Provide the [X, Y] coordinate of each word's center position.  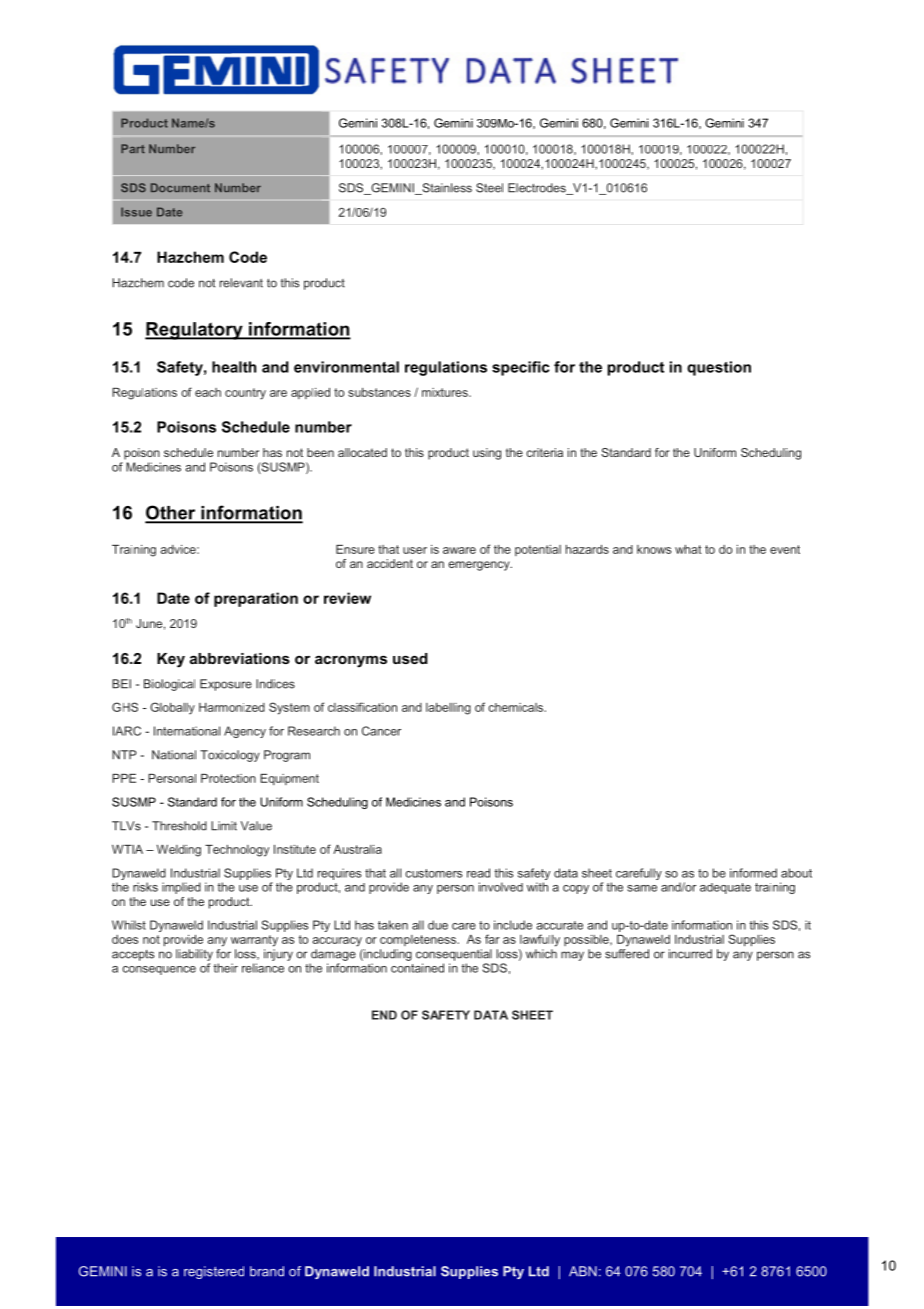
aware [459, 550]
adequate [725, 888]
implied [181, 888]
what [688, 549]
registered [214, 1272]
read [478, 873]
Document [180, 187]
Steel [489, 188]
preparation [256, 599]
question [719, 368]
